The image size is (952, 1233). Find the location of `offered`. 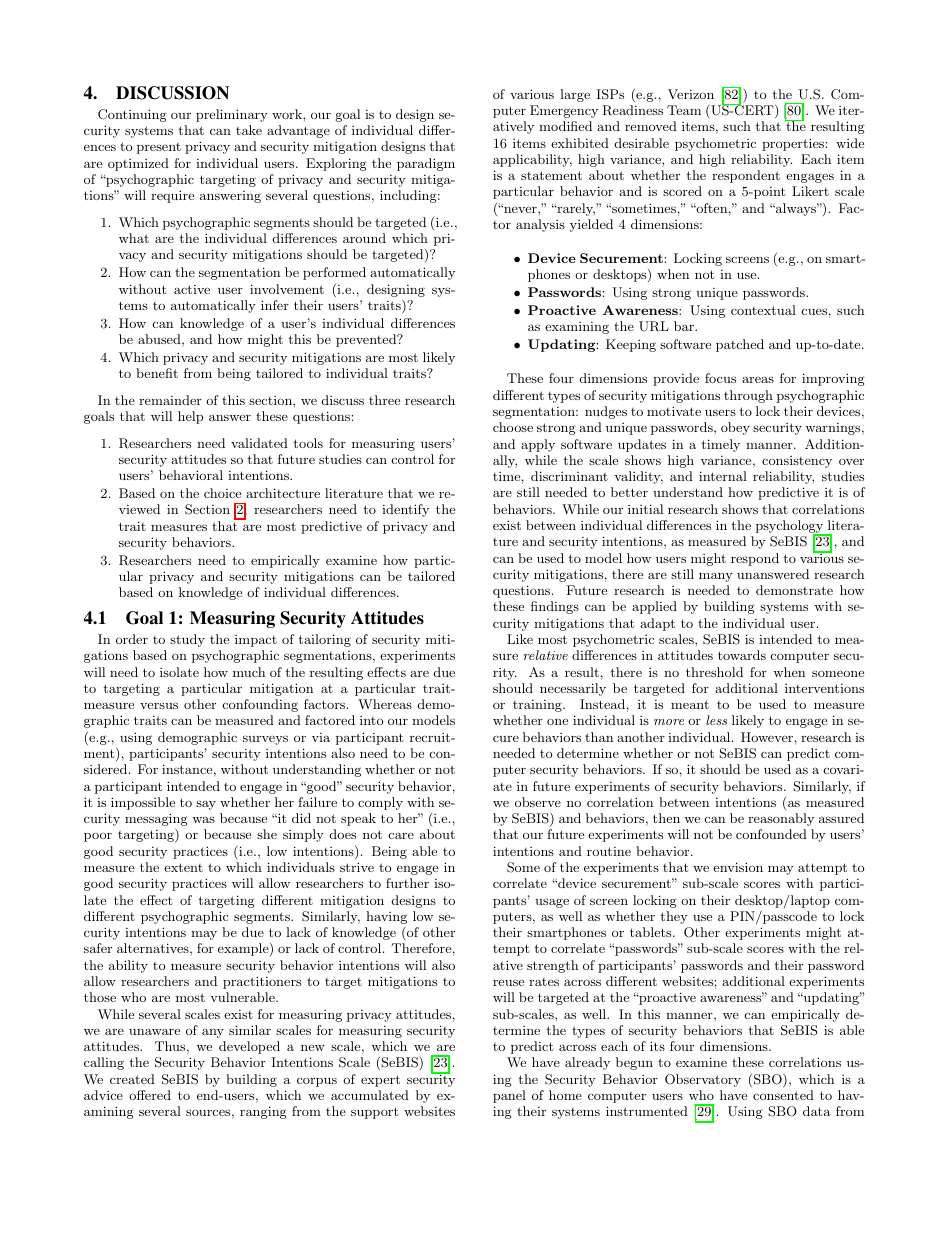

offered is located at coordinates (150, 1095).
